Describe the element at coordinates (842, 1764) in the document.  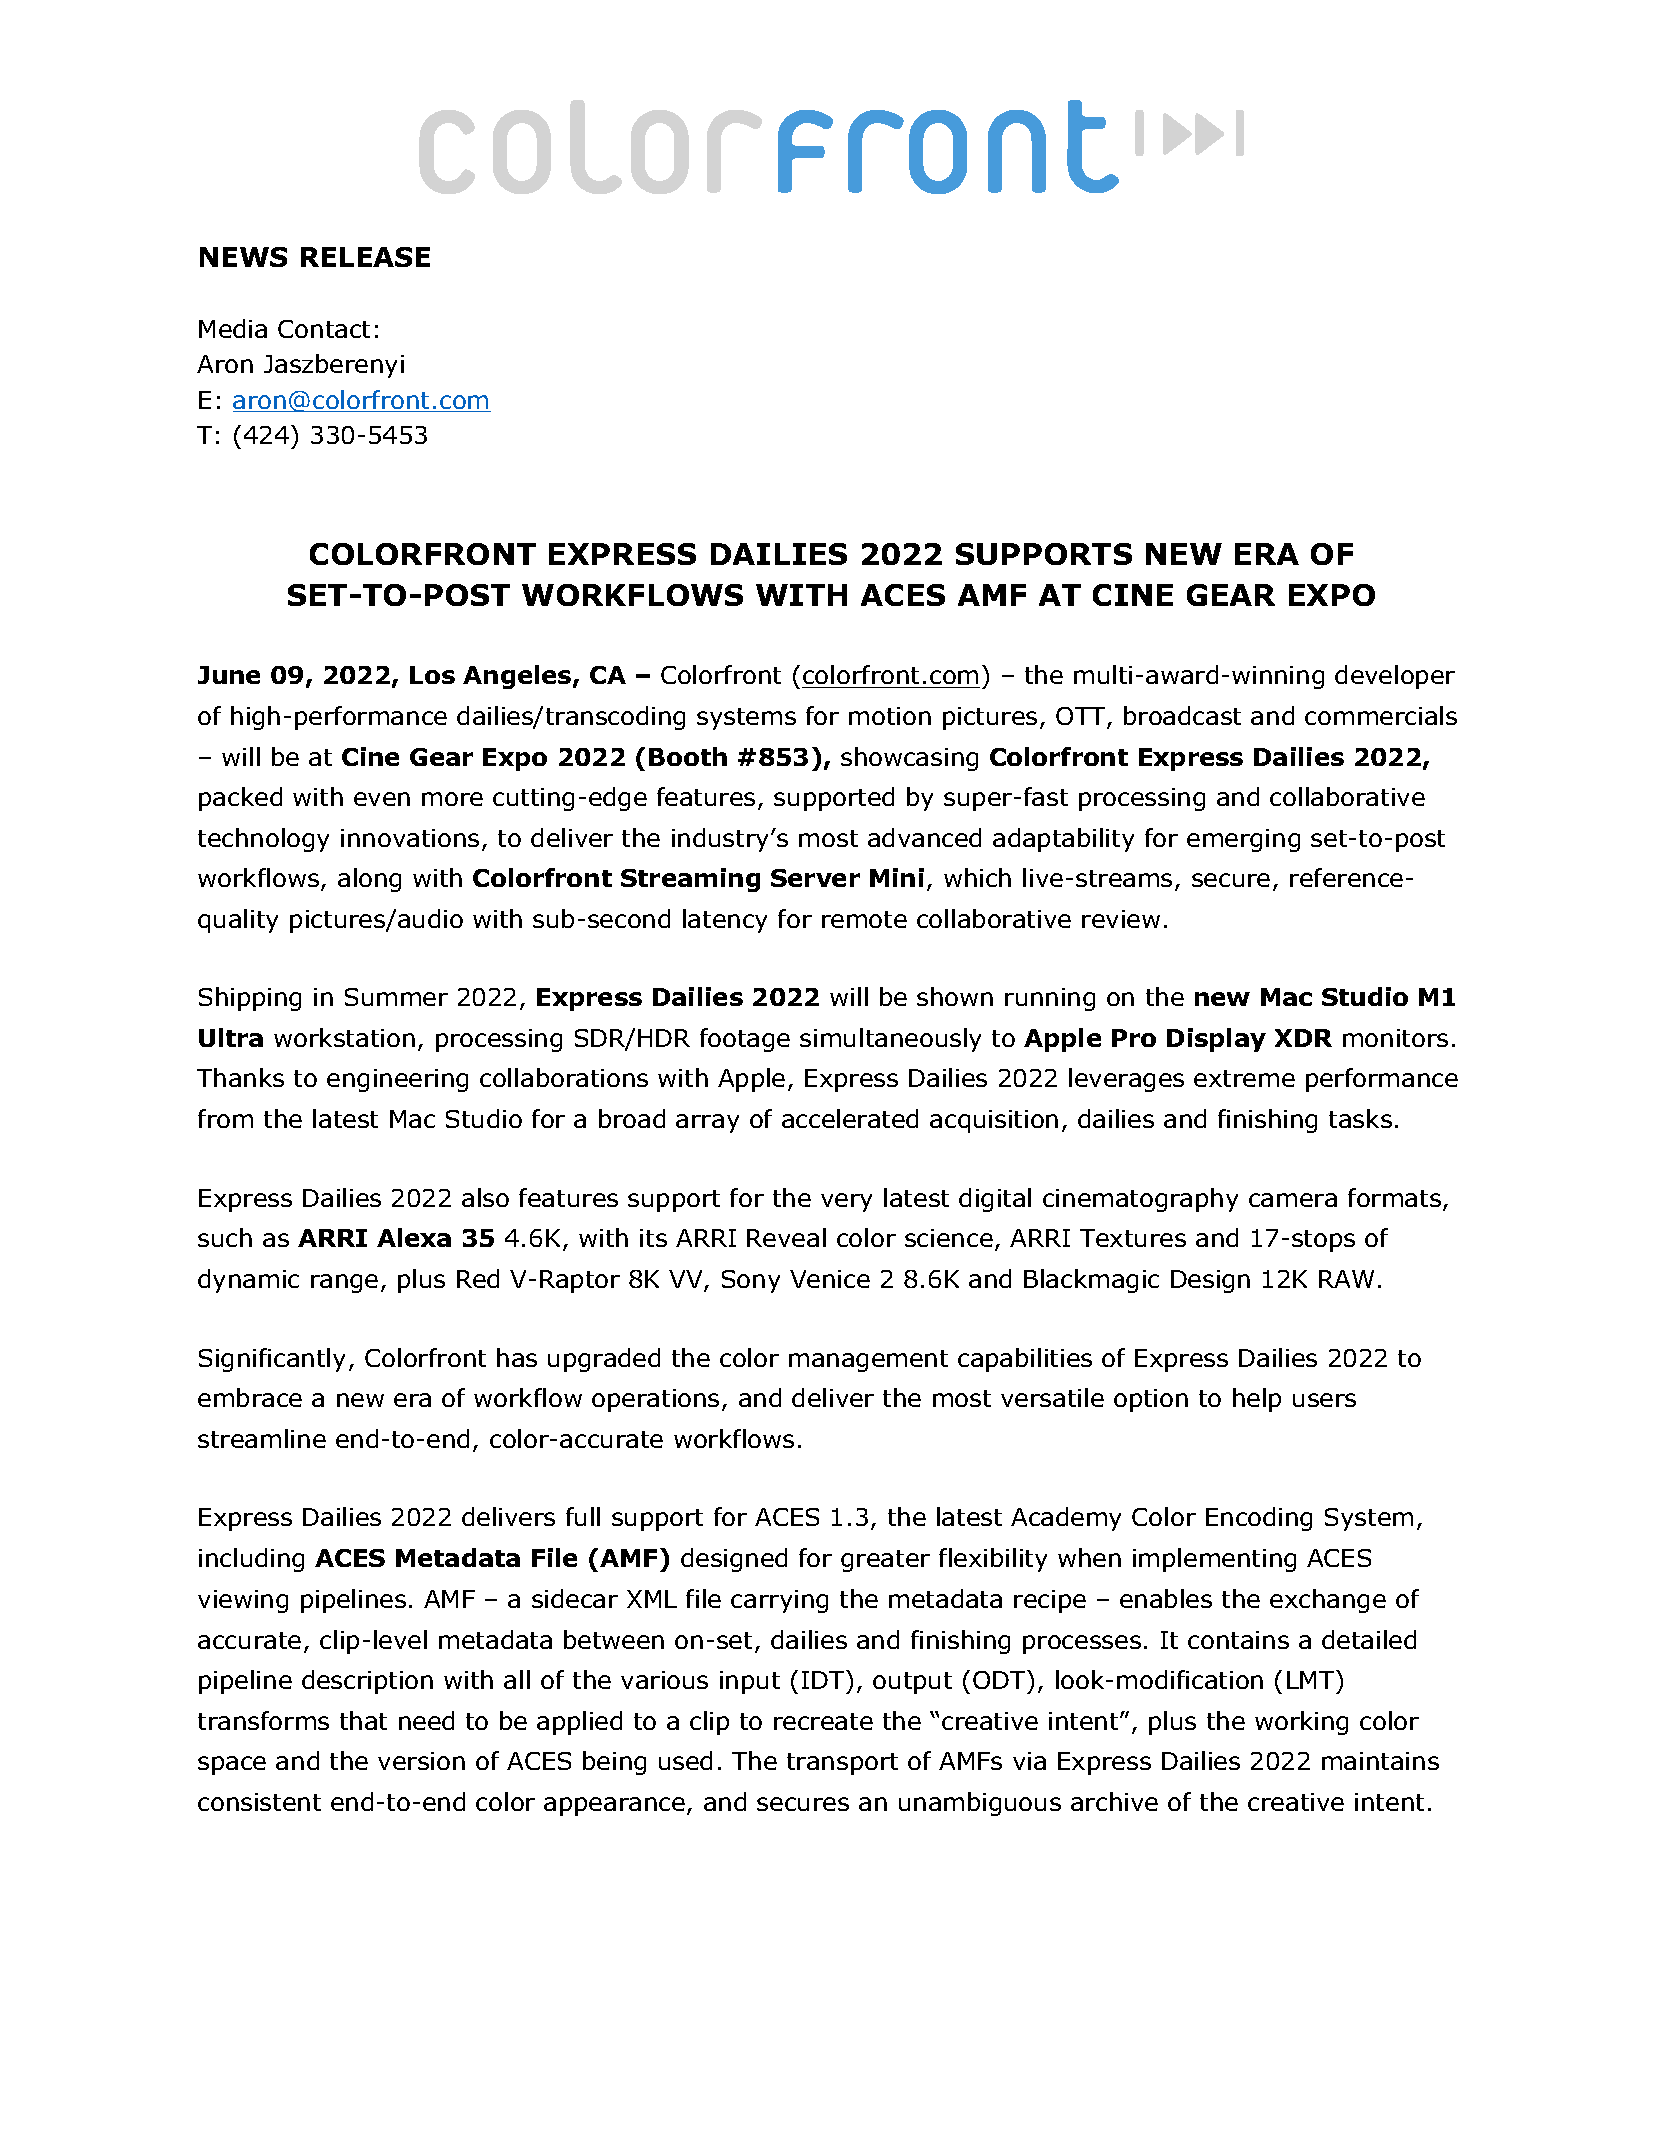
I see `transport` at that location.
